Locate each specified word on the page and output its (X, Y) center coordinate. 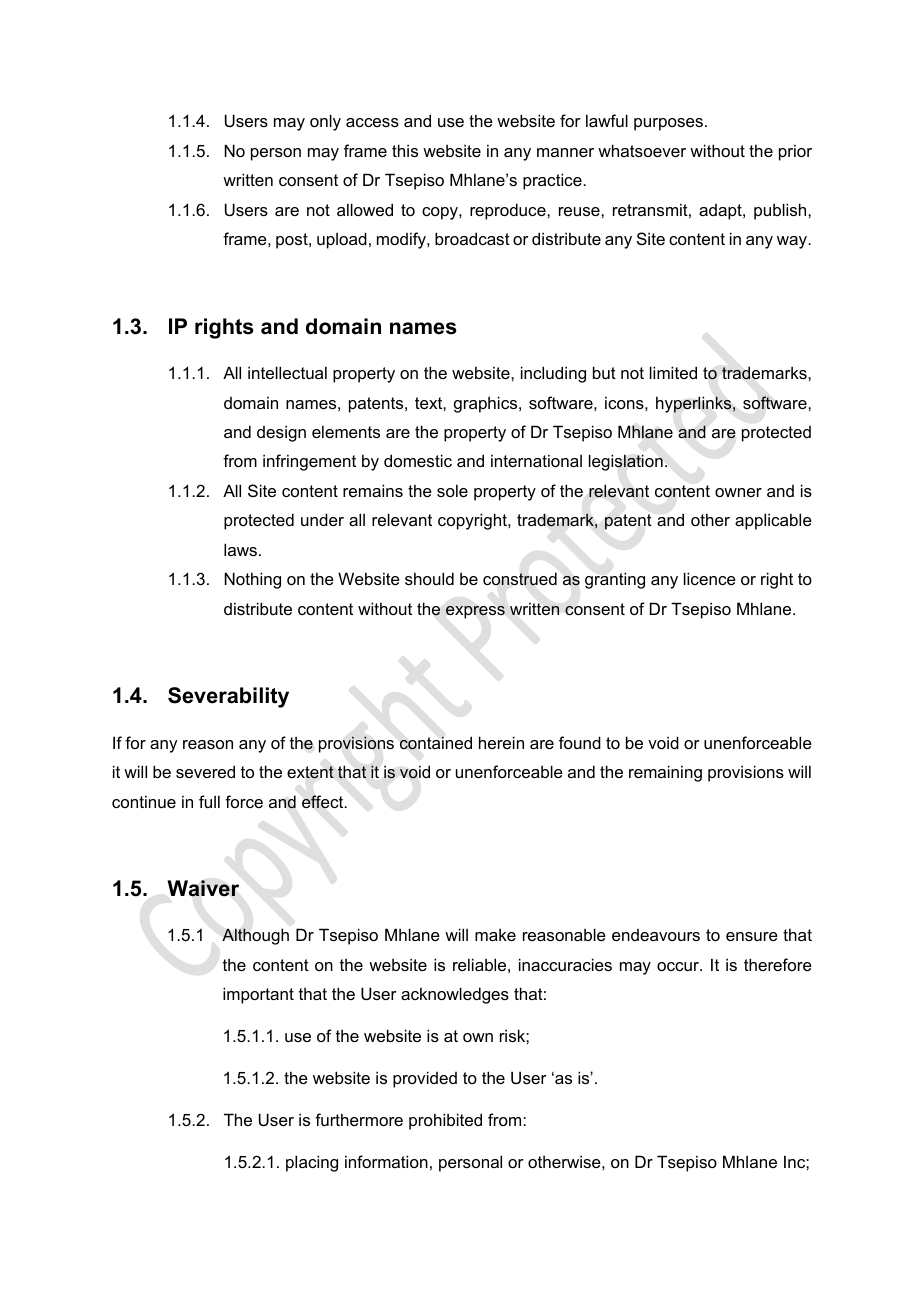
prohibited (445, 1121)
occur (679, 966)
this (405, 150)
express (475, 612)
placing (312, 1163)
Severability (228, 697)
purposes (668, 124)
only (325, 122)
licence (710, 578)
